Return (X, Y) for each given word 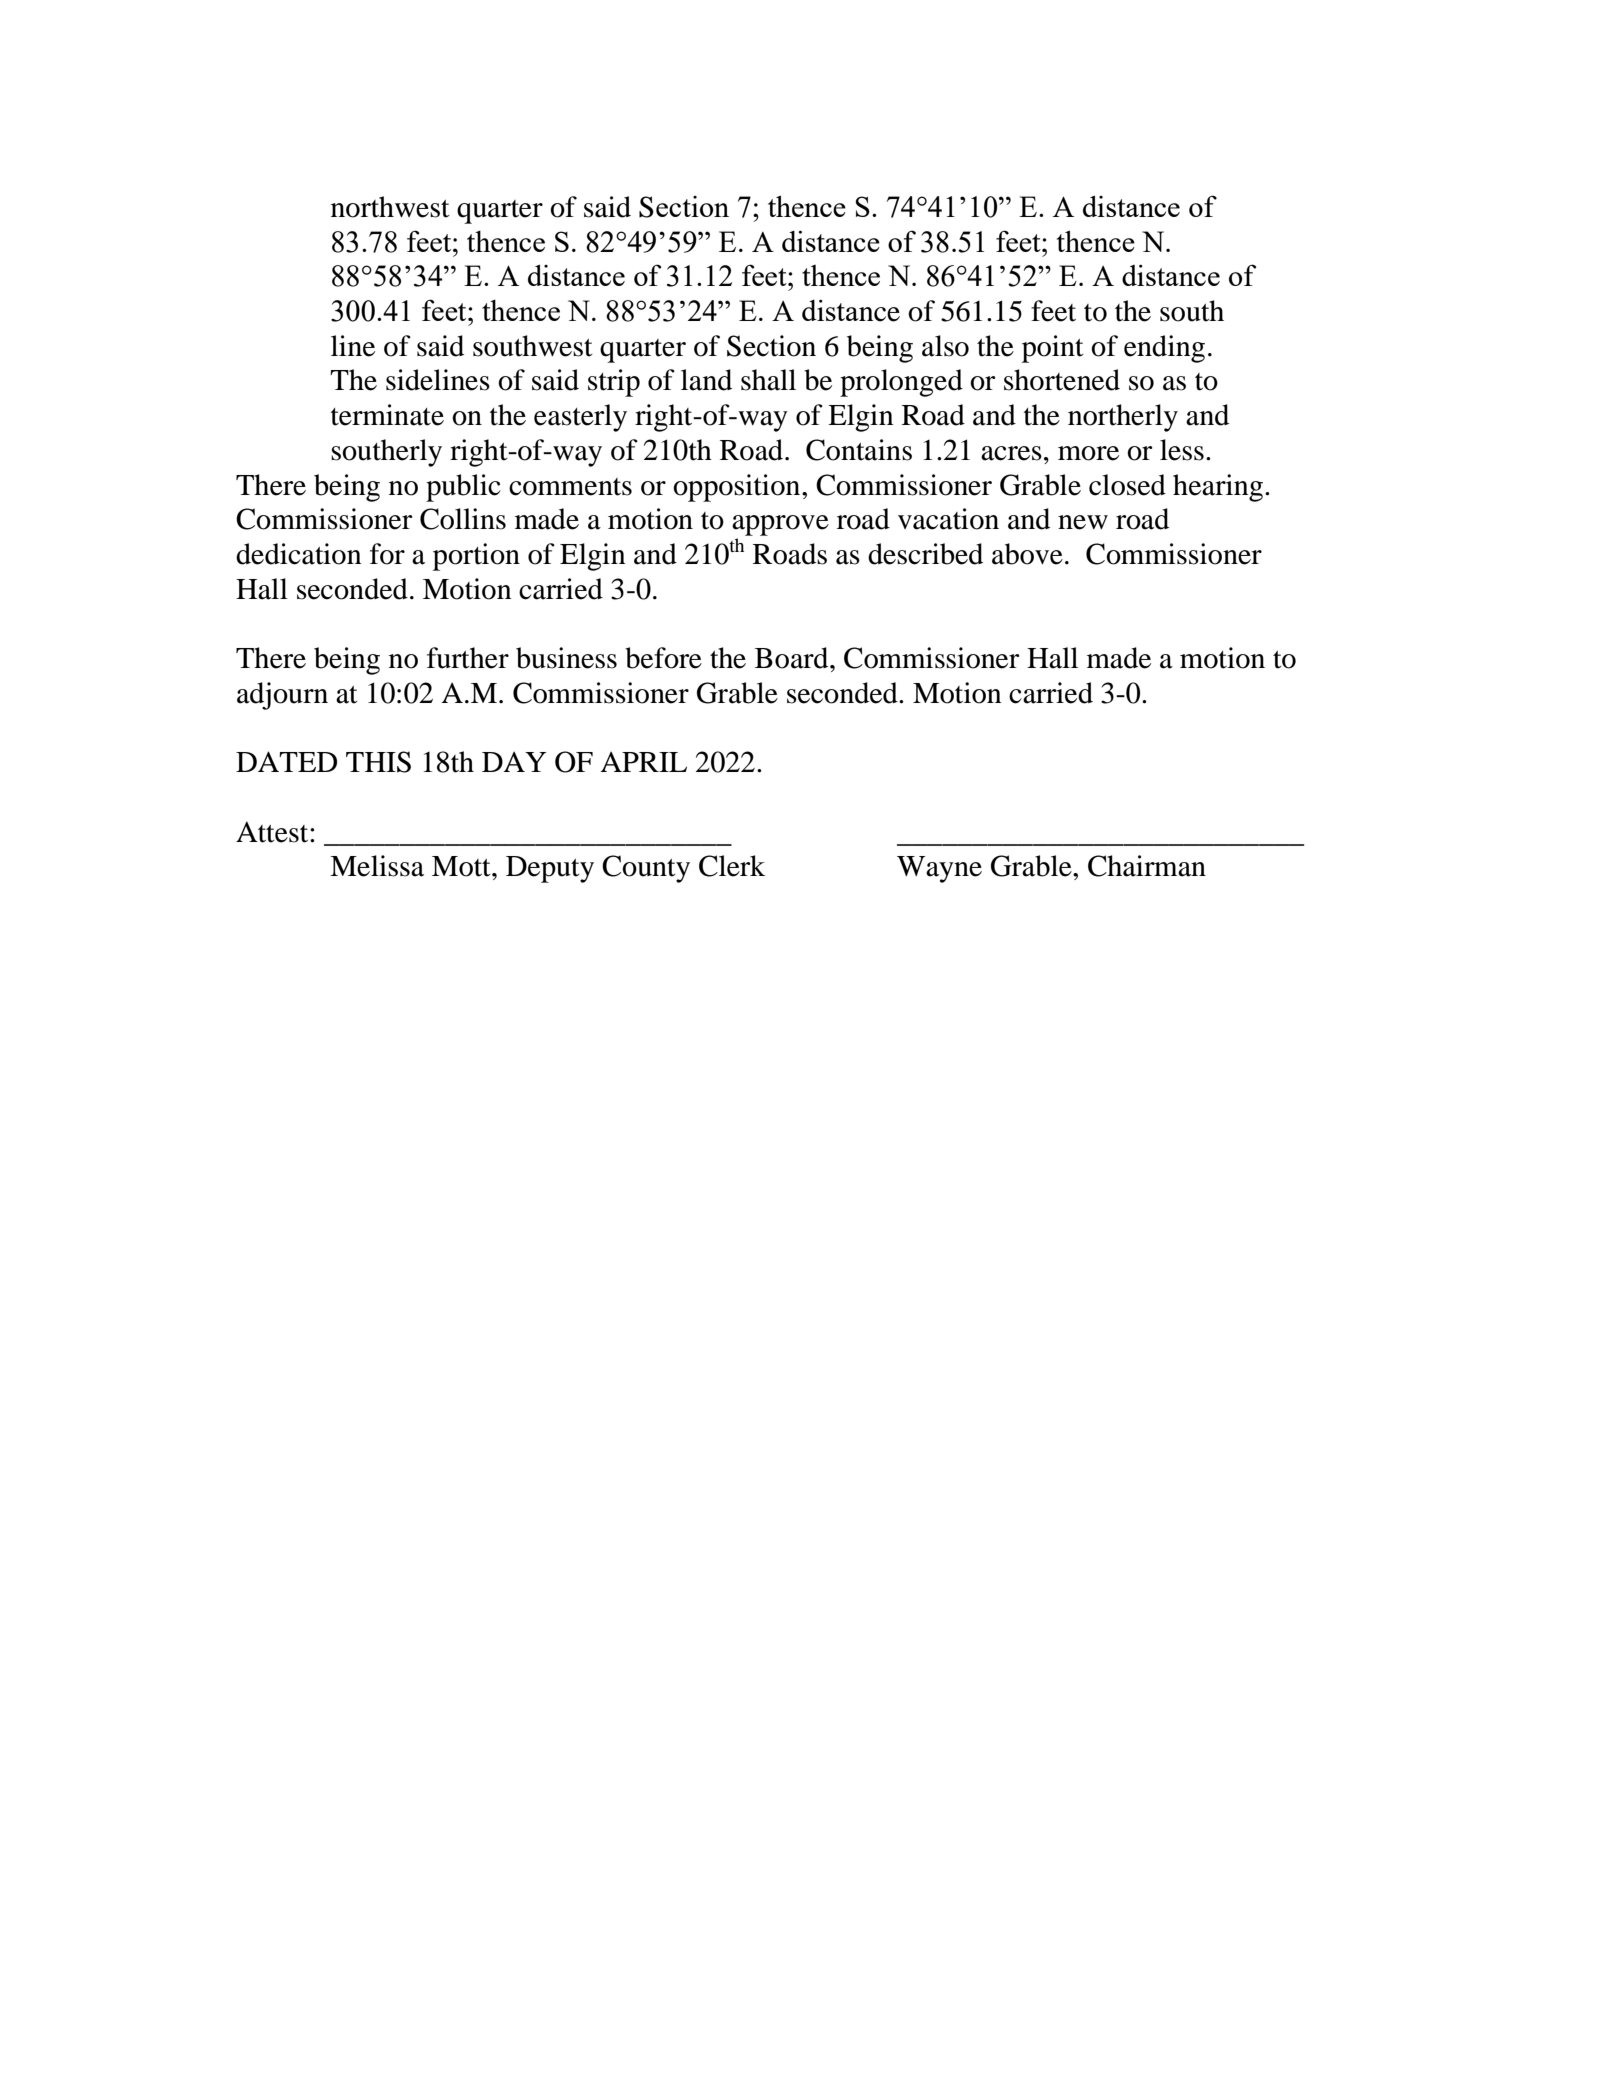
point (1053, 349)
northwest (390, 207)
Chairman (1147, 866)
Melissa (377, 866)
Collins (463, 519)
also (945, 346)
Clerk (732, 866)
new (1083, 522)
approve (780, 525)
